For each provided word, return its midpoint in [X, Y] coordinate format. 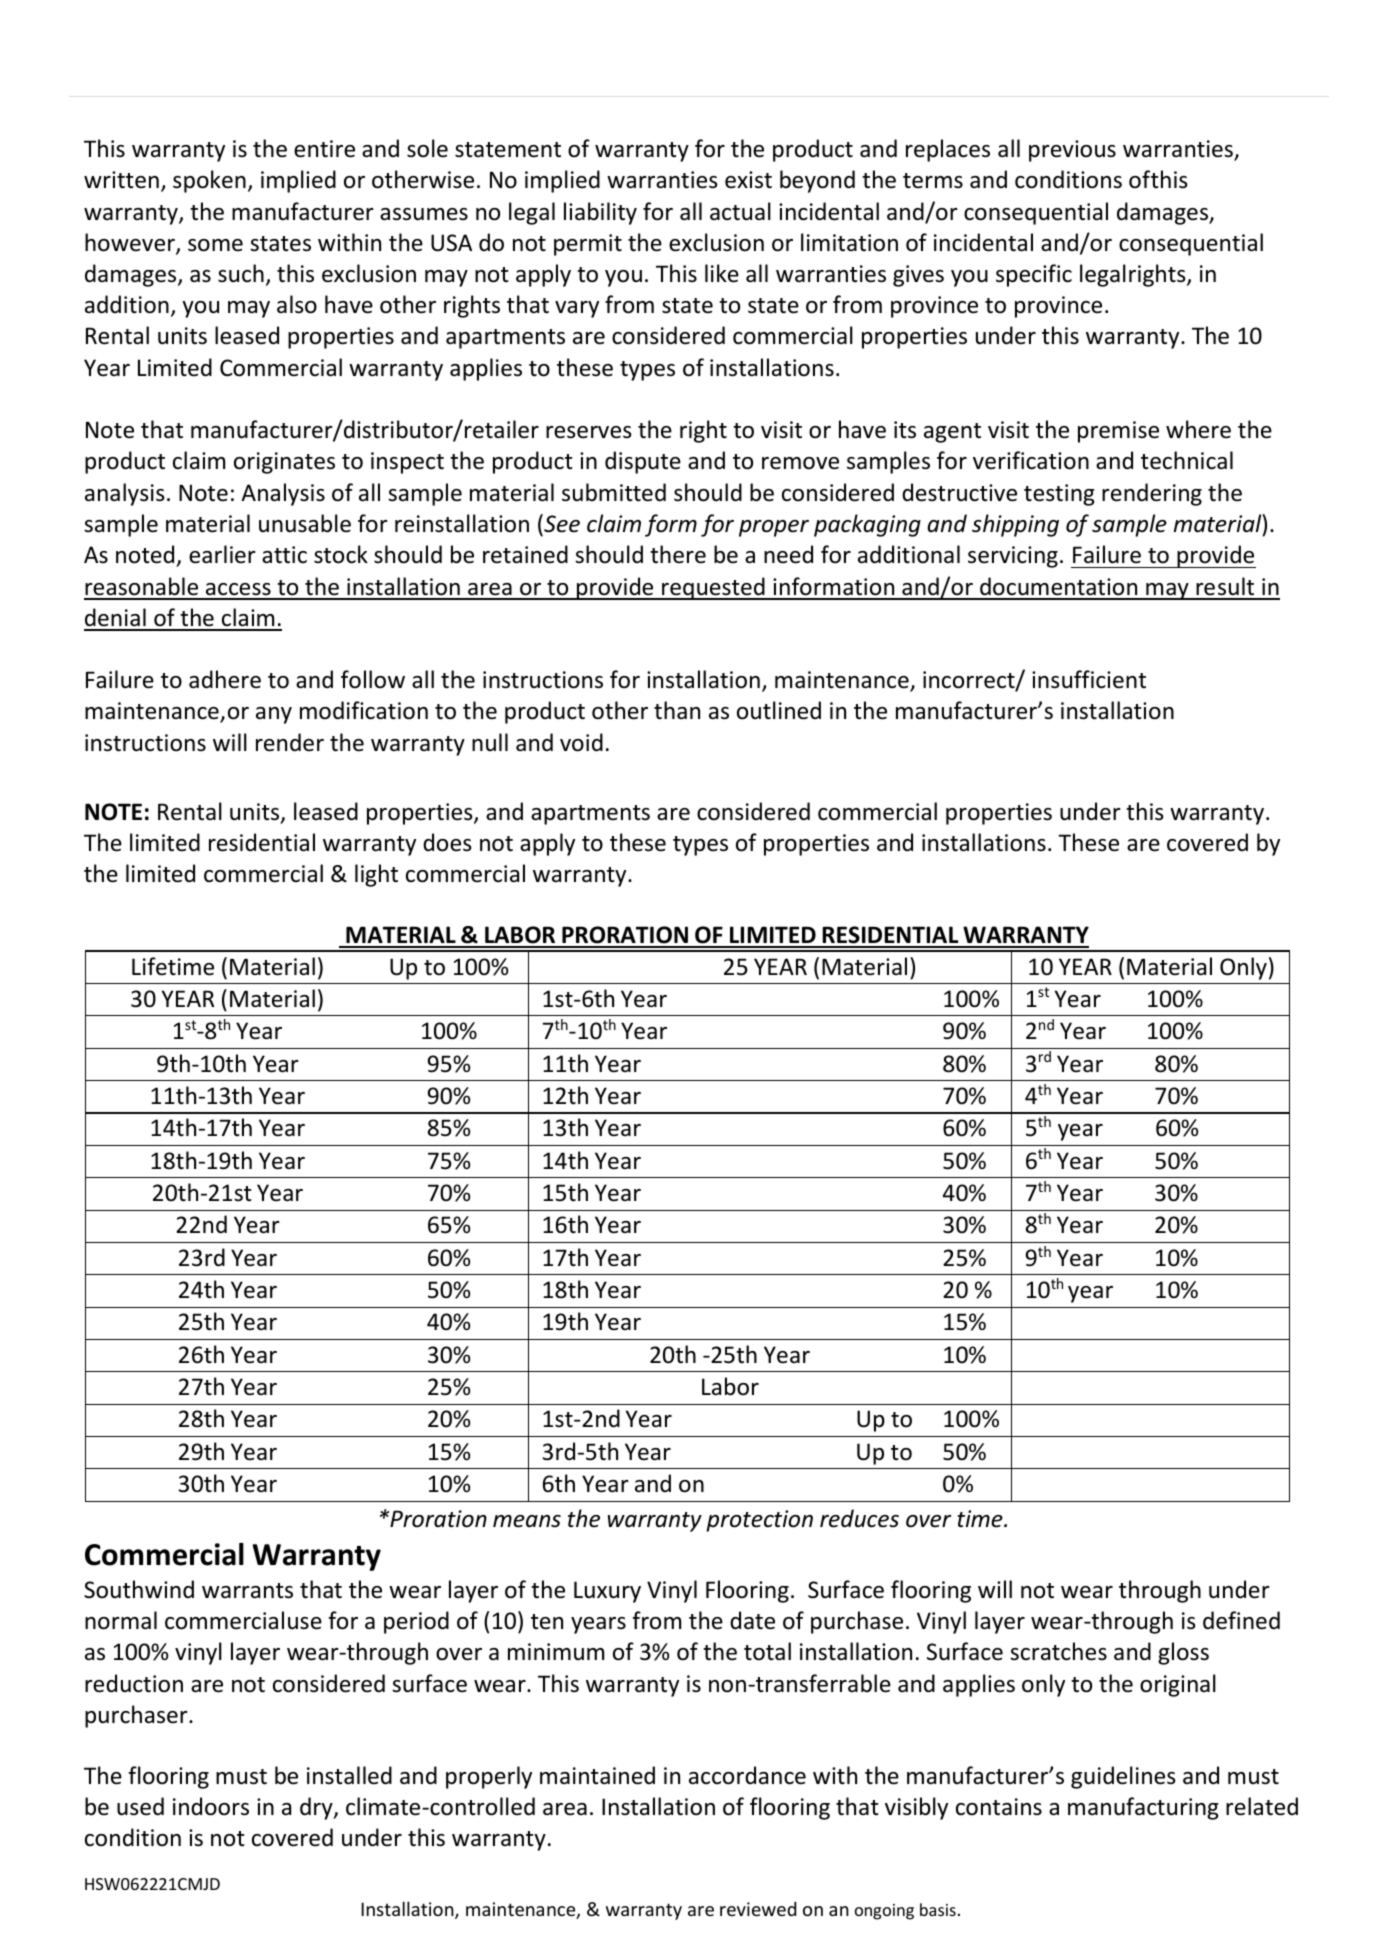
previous [1072, 151]
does [447, 842]
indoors [211, 1806]
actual [740, 211]
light [376, 875]
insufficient [1089, 679]
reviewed [758, 1909]
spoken [209, 181]
